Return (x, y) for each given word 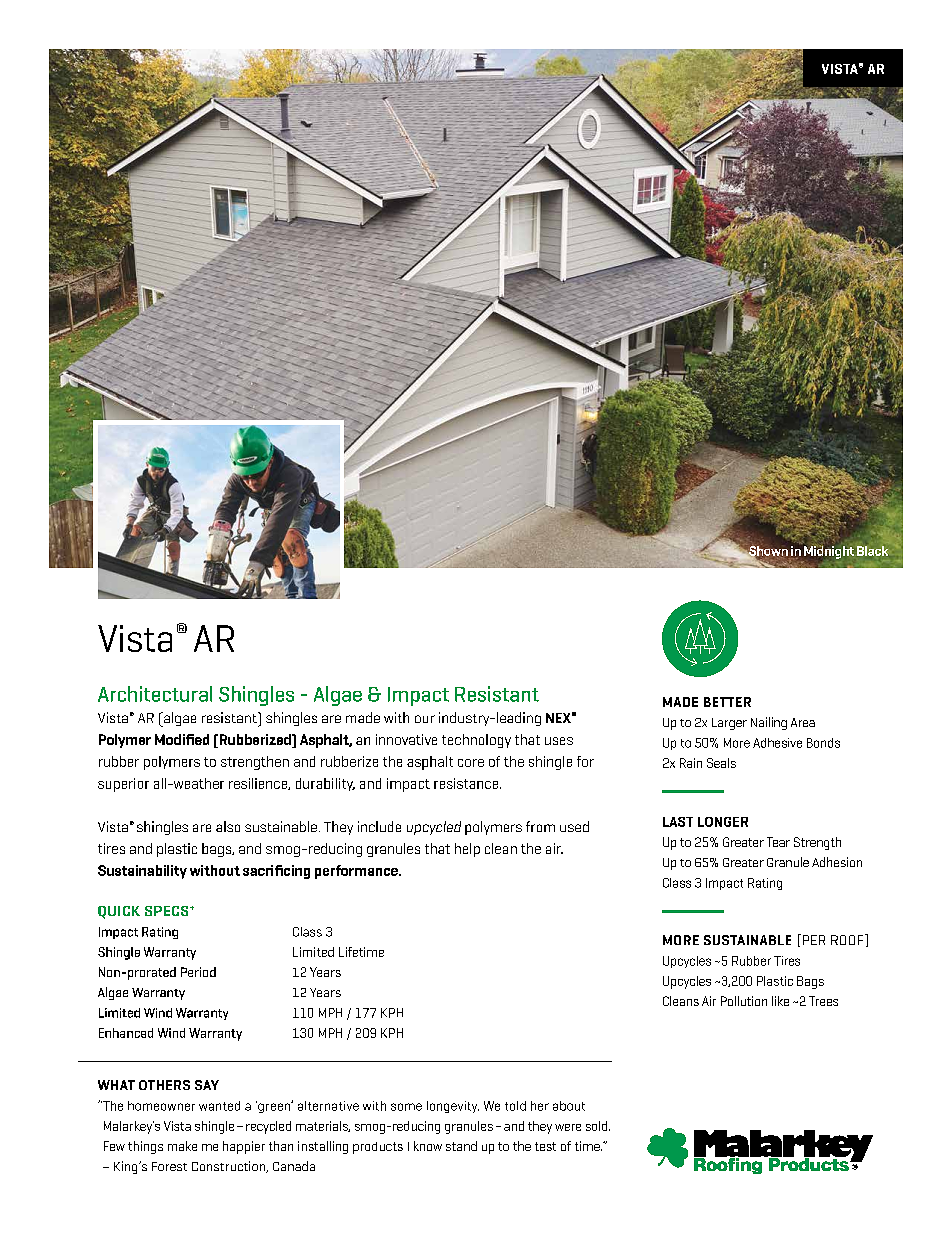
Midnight (829, 551)
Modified (182, 739)
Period (198, 972)
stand (461, 1146)
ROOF (848, 939)
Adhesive (777, 743)
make (182, 1146)
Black (872, 551)
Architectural (155, 694)
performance (357, 872)
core (471, 763)
